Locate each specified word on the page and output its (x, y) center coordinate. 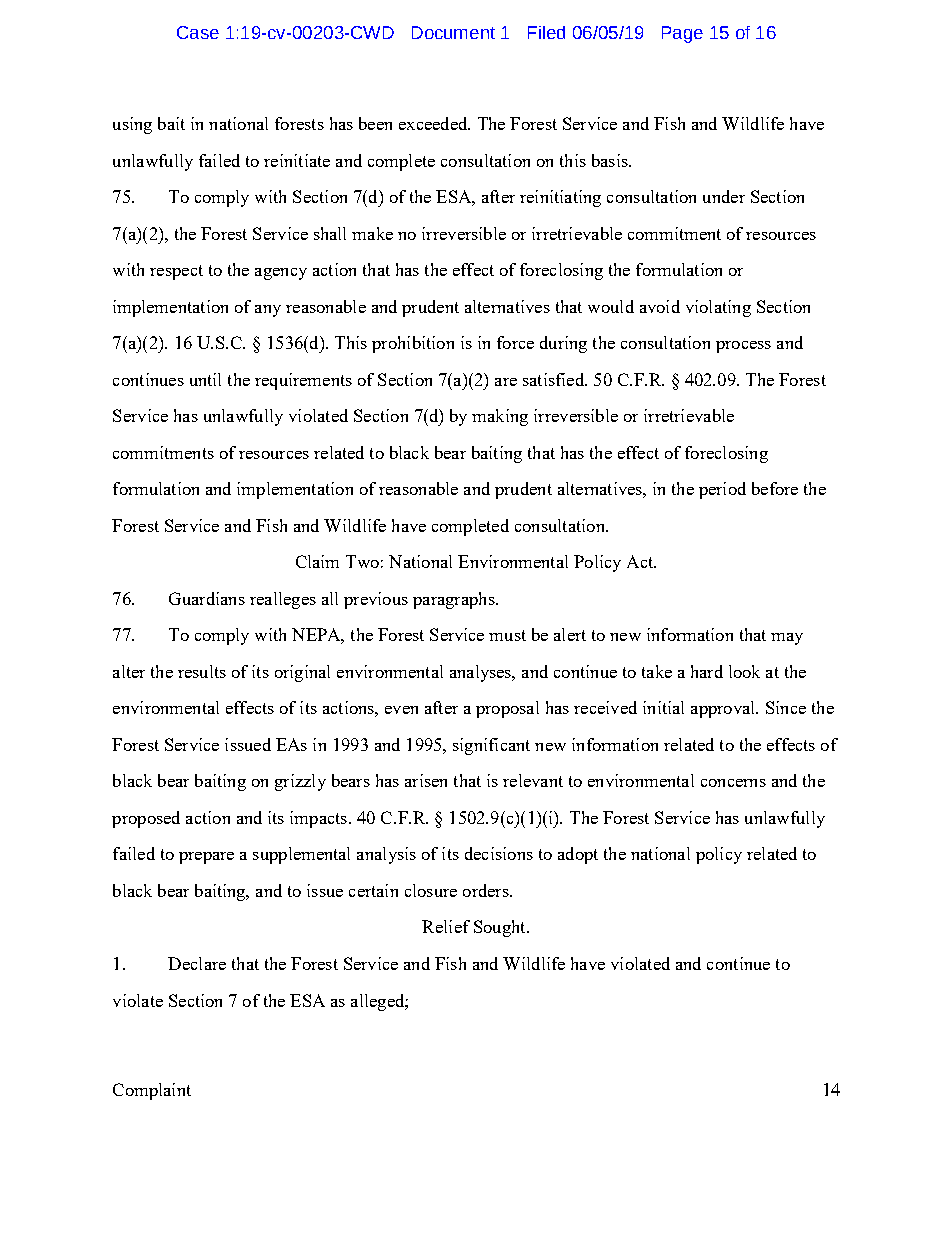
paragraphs (455, 600)
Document (453, 32)
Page (682, 34)
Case (198, 32)
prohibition (413, 344)
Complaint (152, 1091)
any (268, 311)
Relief (446, 926)
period (722, 490)
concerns (733, 783)
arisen (426, 780)
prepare (206, 858)
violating (718, 308)
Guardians (207, 598)
